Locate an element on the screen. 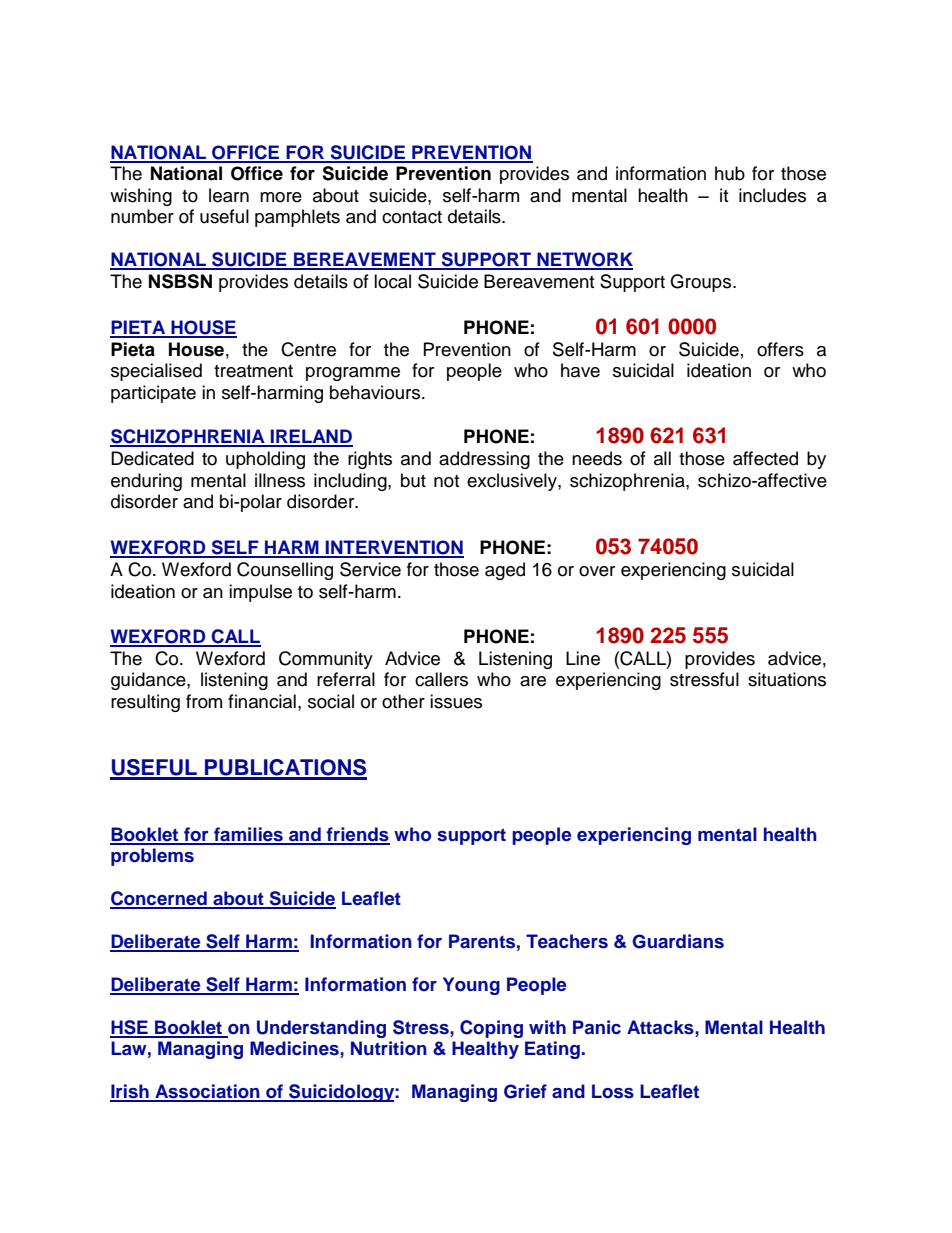  issues is located at coordinates (456, 701).
